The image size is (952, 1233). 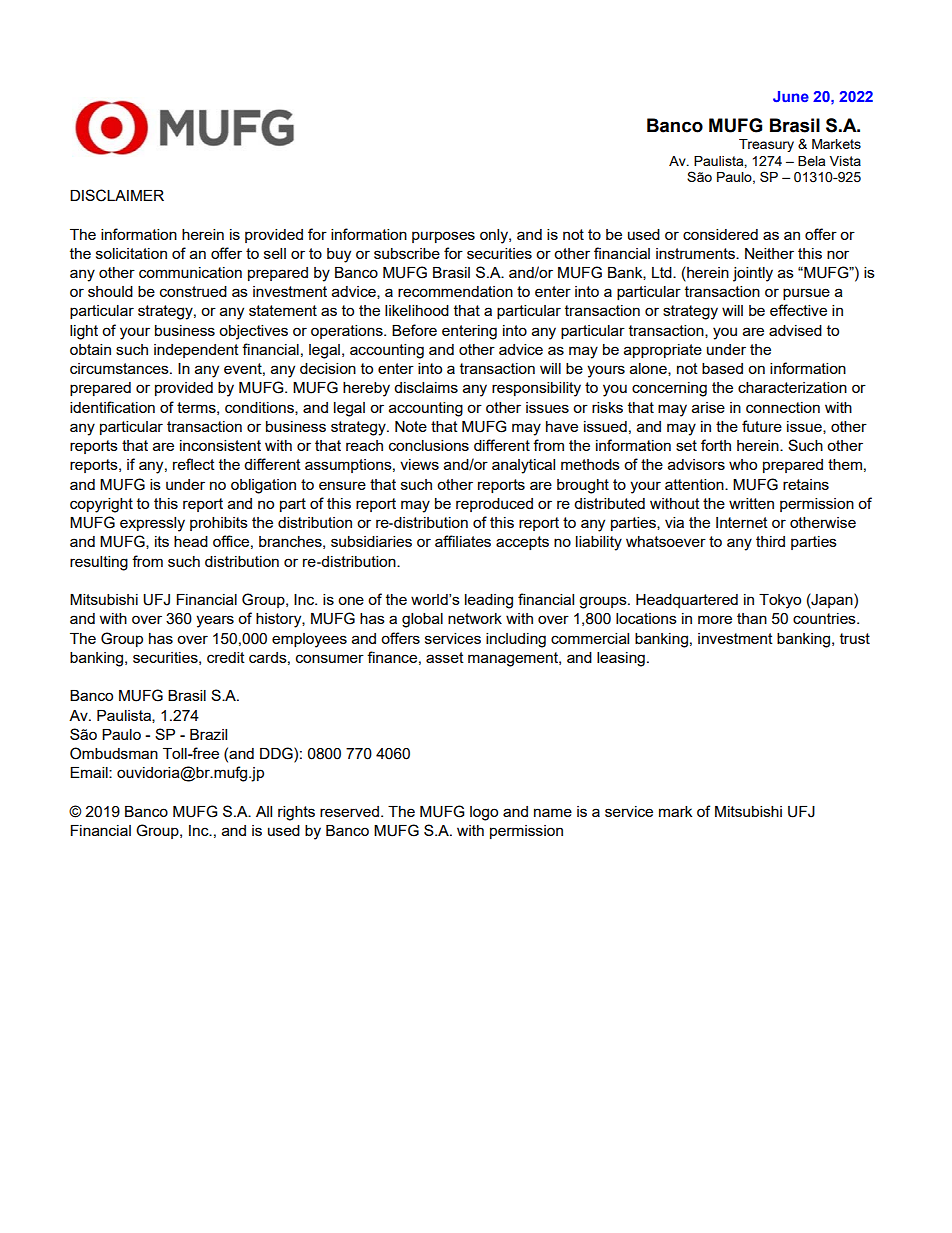 I want to click on Email, so click(x=90, y=772).
